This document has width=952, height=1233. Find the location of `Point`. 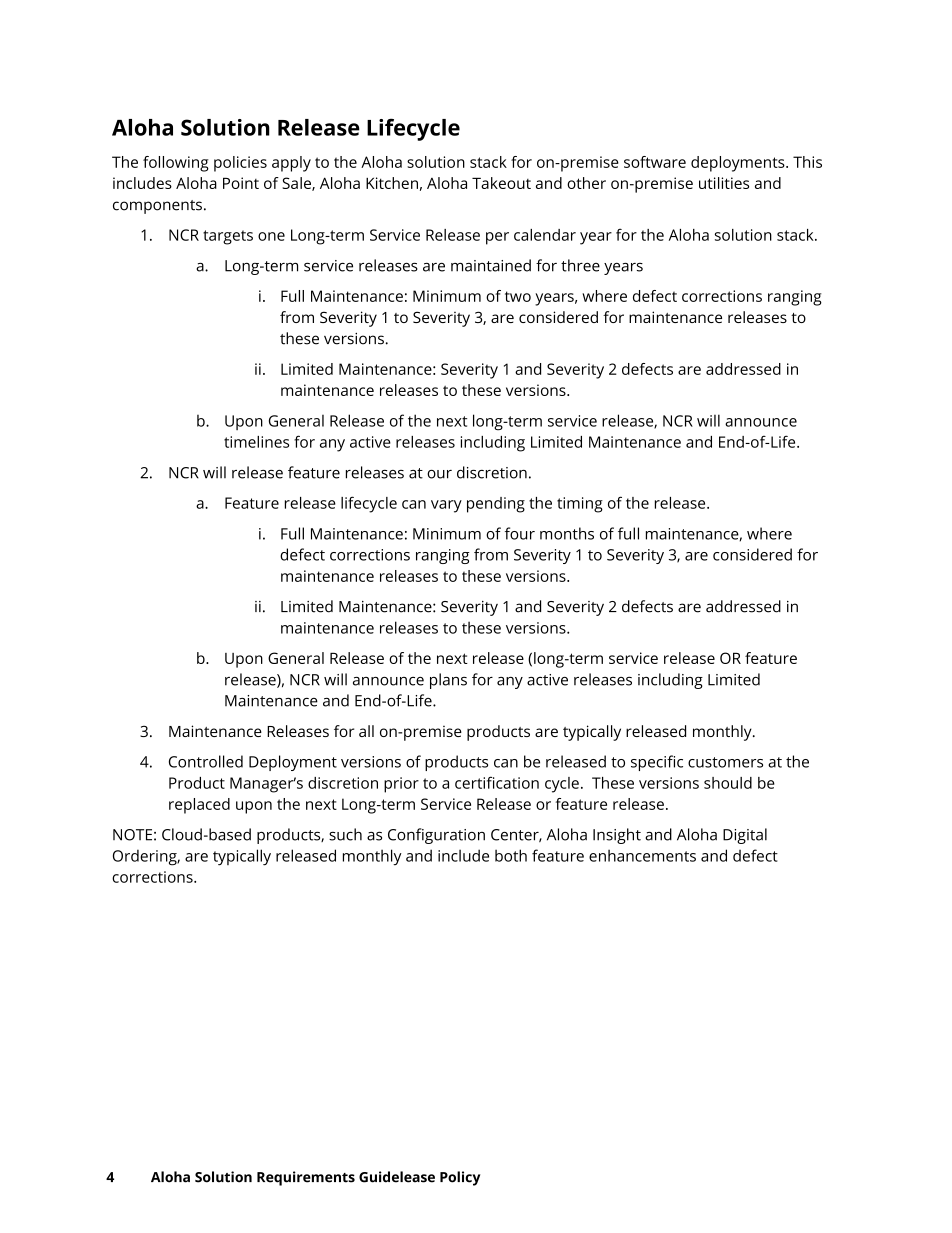

Point is located at coordinates (241, 183).
